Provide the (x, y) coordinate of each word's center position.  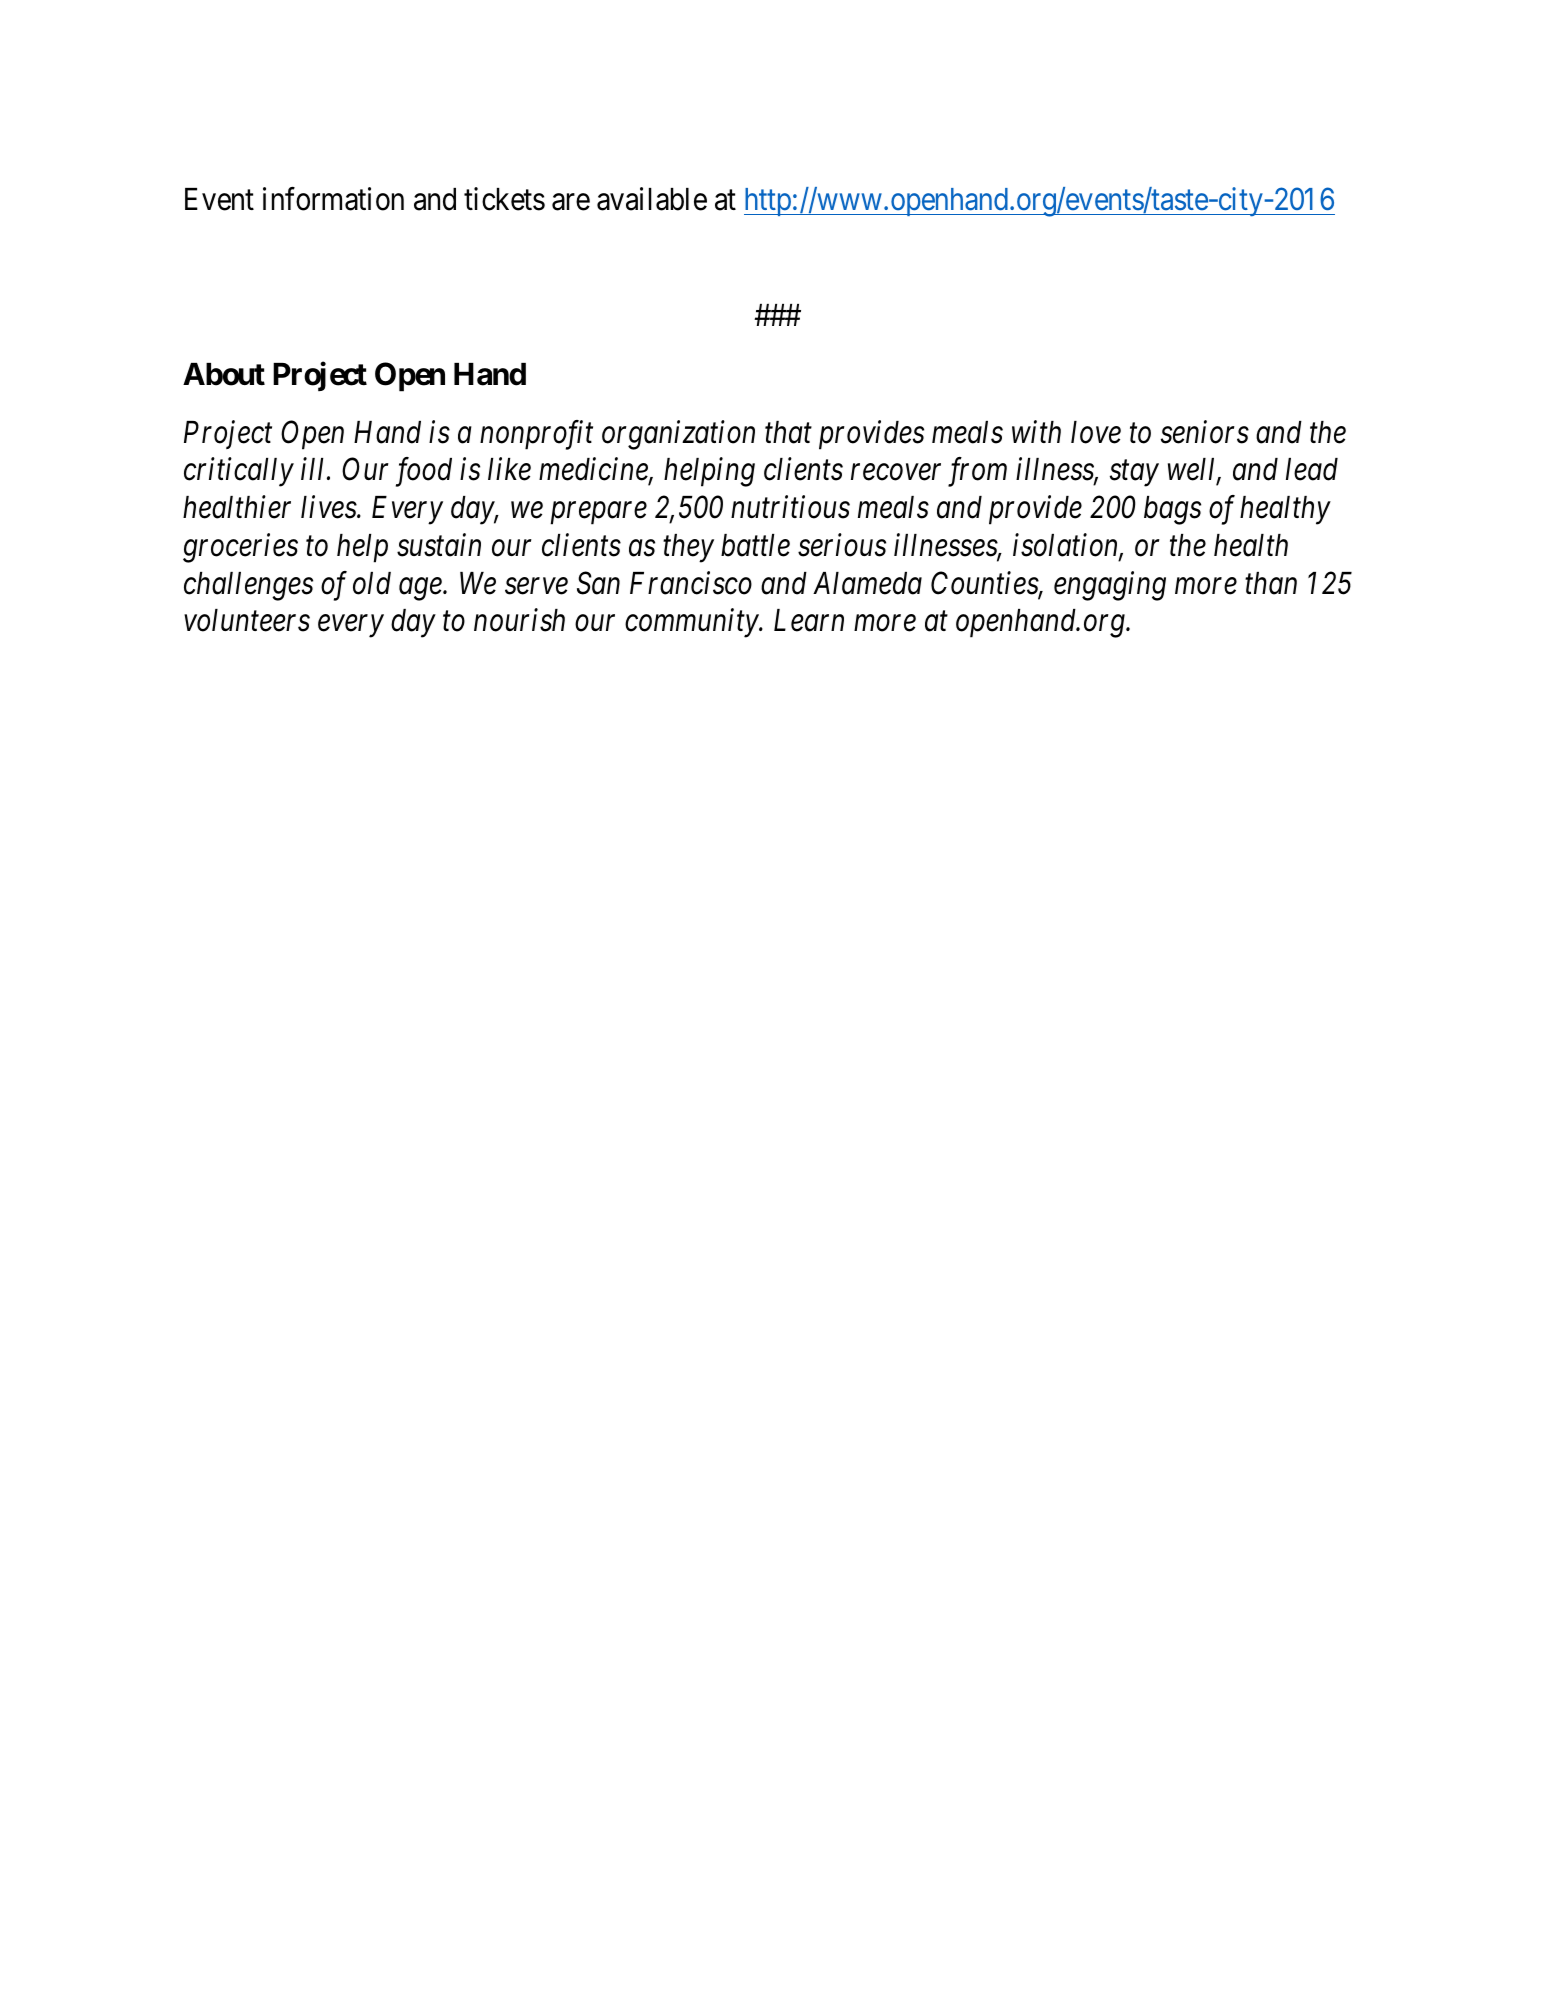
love (1096, 432)
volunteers (247, 620)
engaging (1110, 586)
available (652, 199)
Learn (809, 621)
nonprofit (536, 435)
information (333, 199)
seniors (1205, 432)
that (788, 432)
